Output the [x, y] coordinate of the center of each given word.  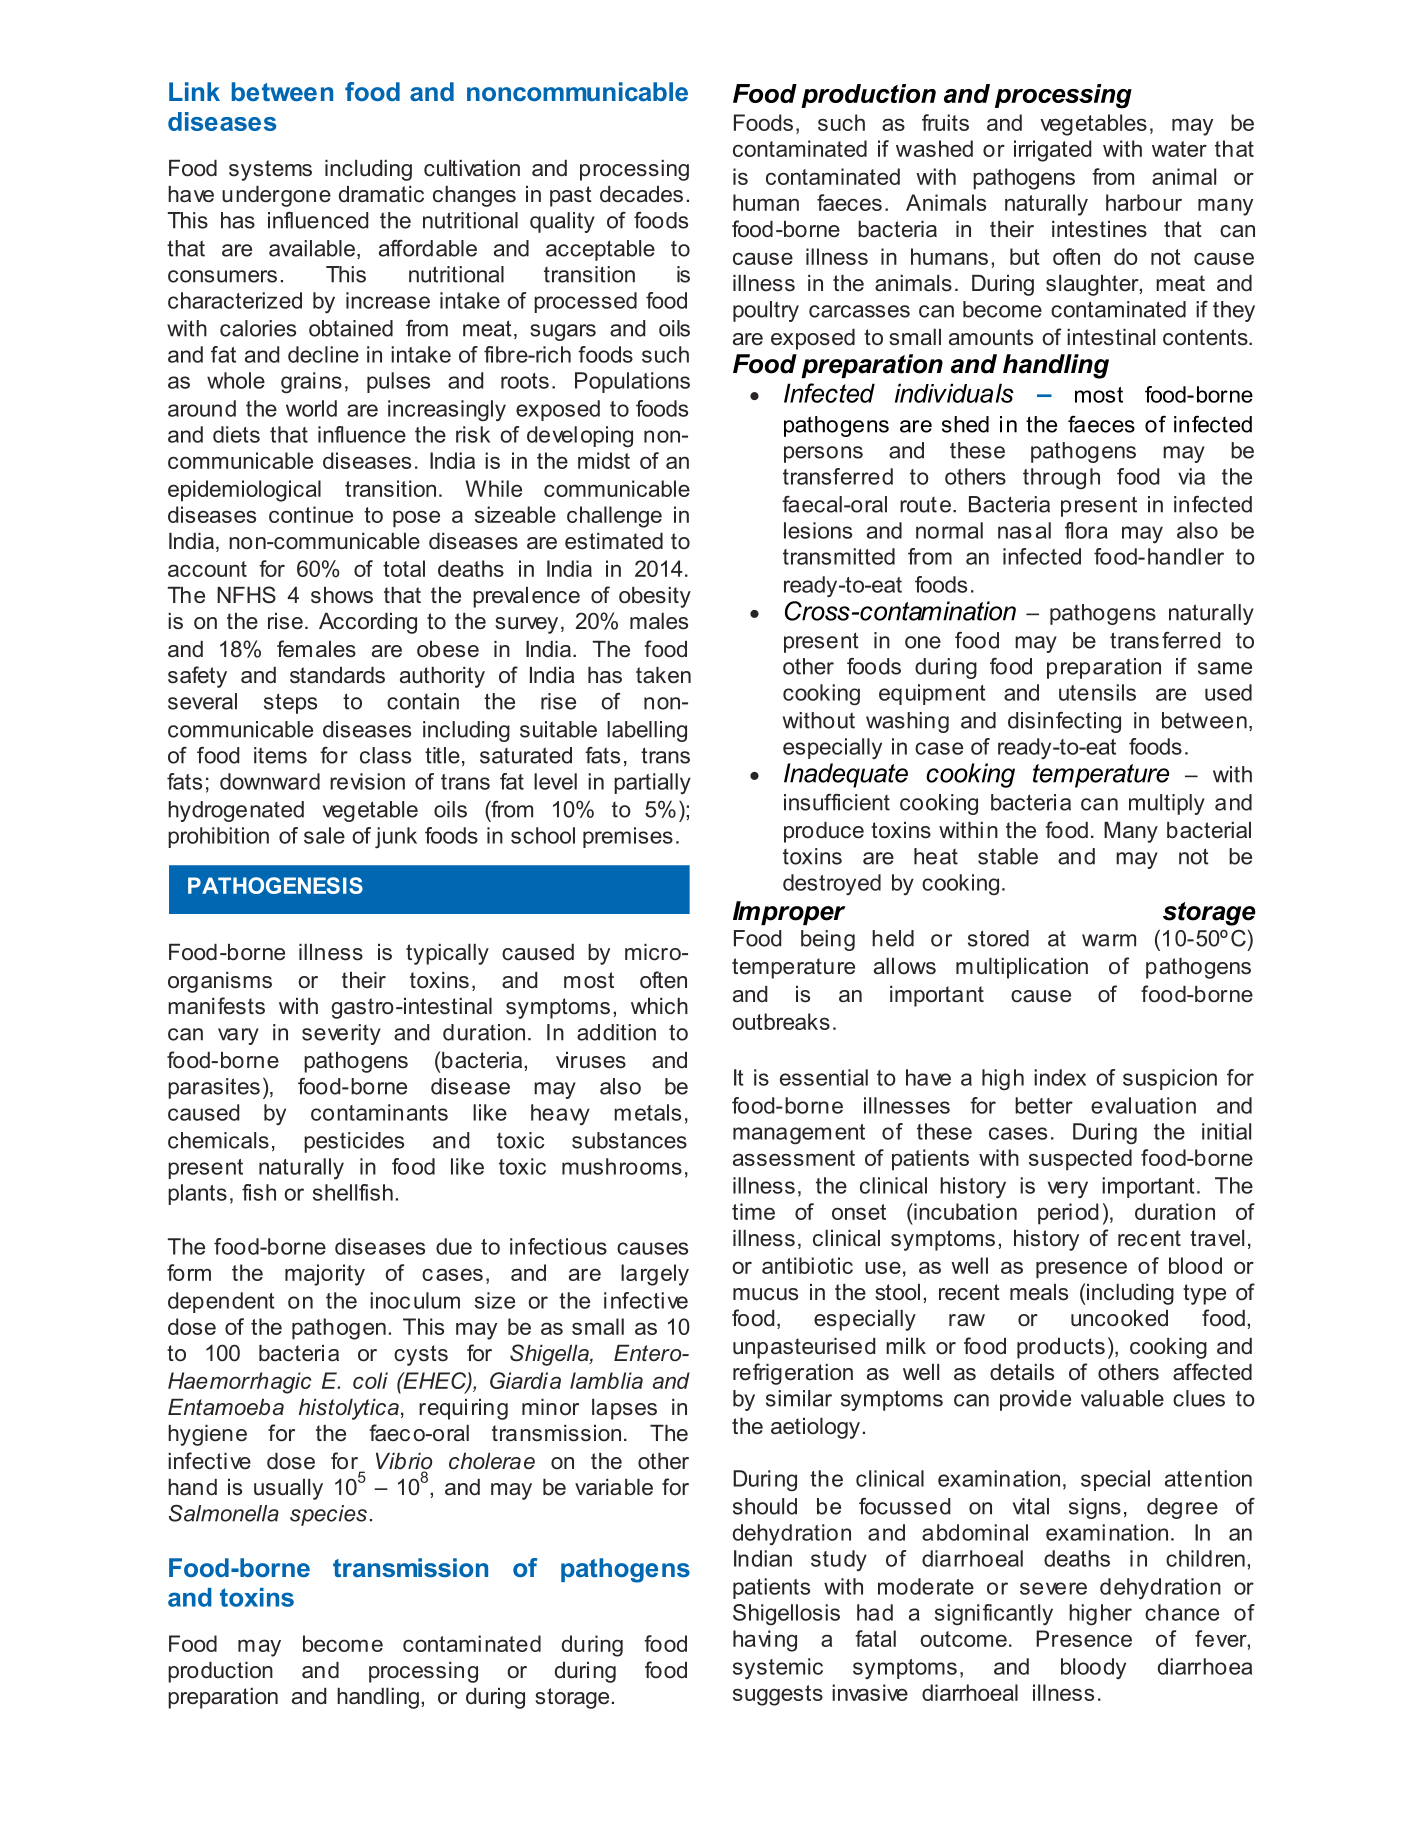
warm [1109, 940]
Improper [789, 913]
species [328, 1515]
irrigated [1052, 151]
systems [270, 170]
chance [1182, 1612]
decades [641, 194]
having [765, 1641]
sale [324, 835]
